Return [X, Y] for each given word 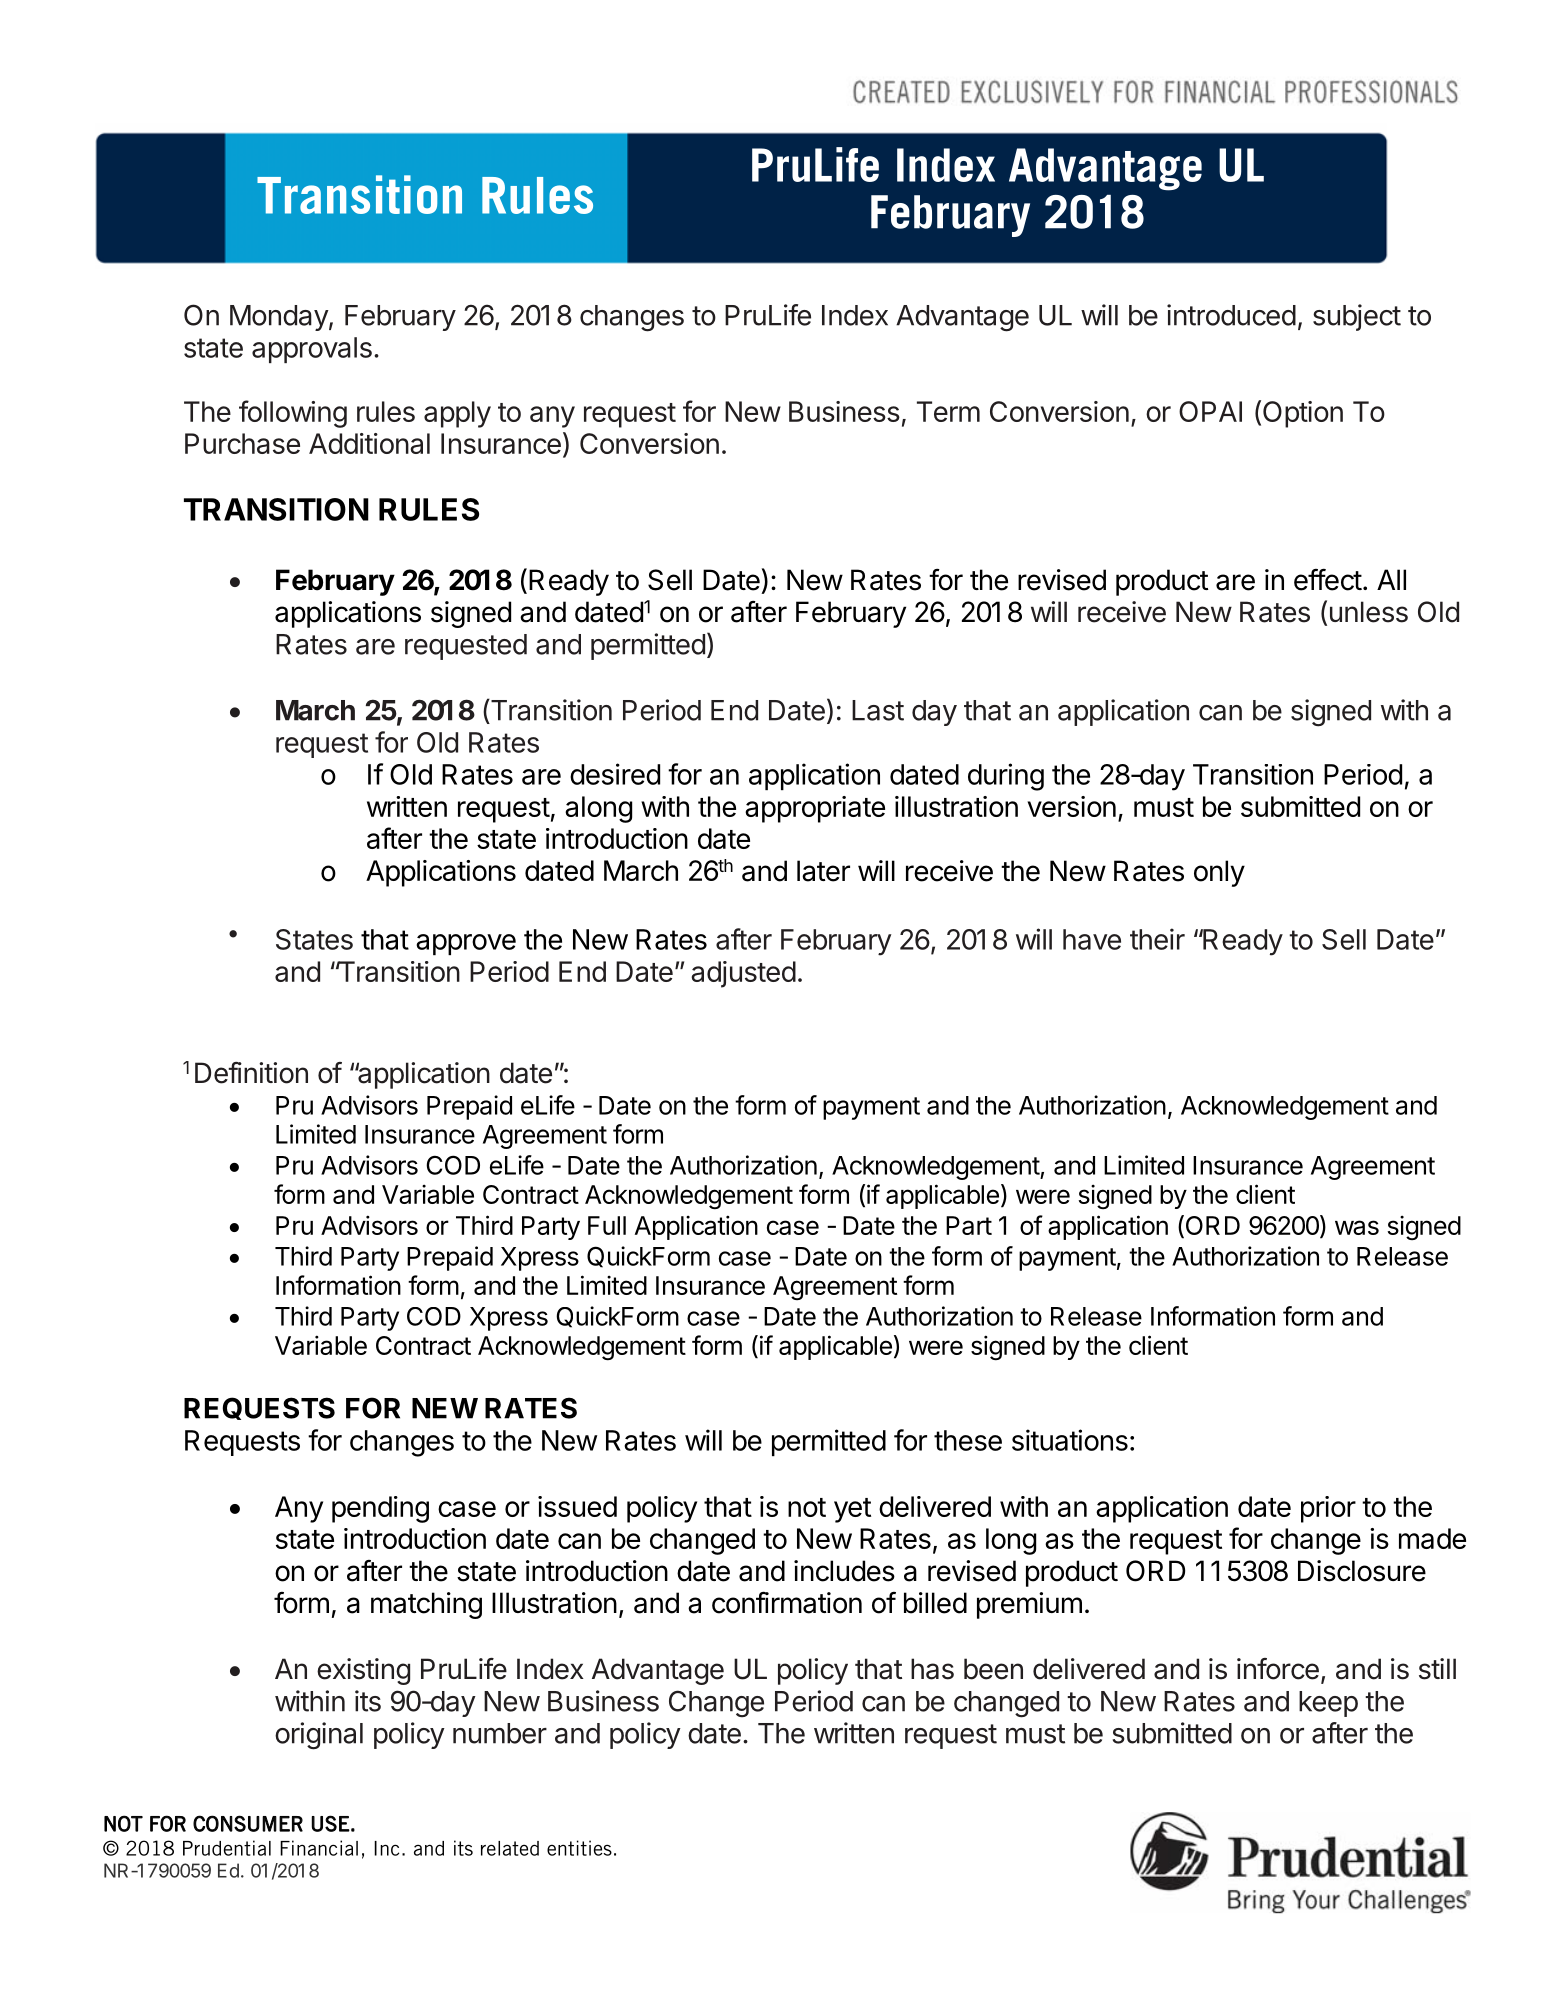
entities [579, 1848]
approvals [312, 350]
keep [1328, 1704]
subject [1357, 317]
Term [948, 411]
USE [330, 1823]
